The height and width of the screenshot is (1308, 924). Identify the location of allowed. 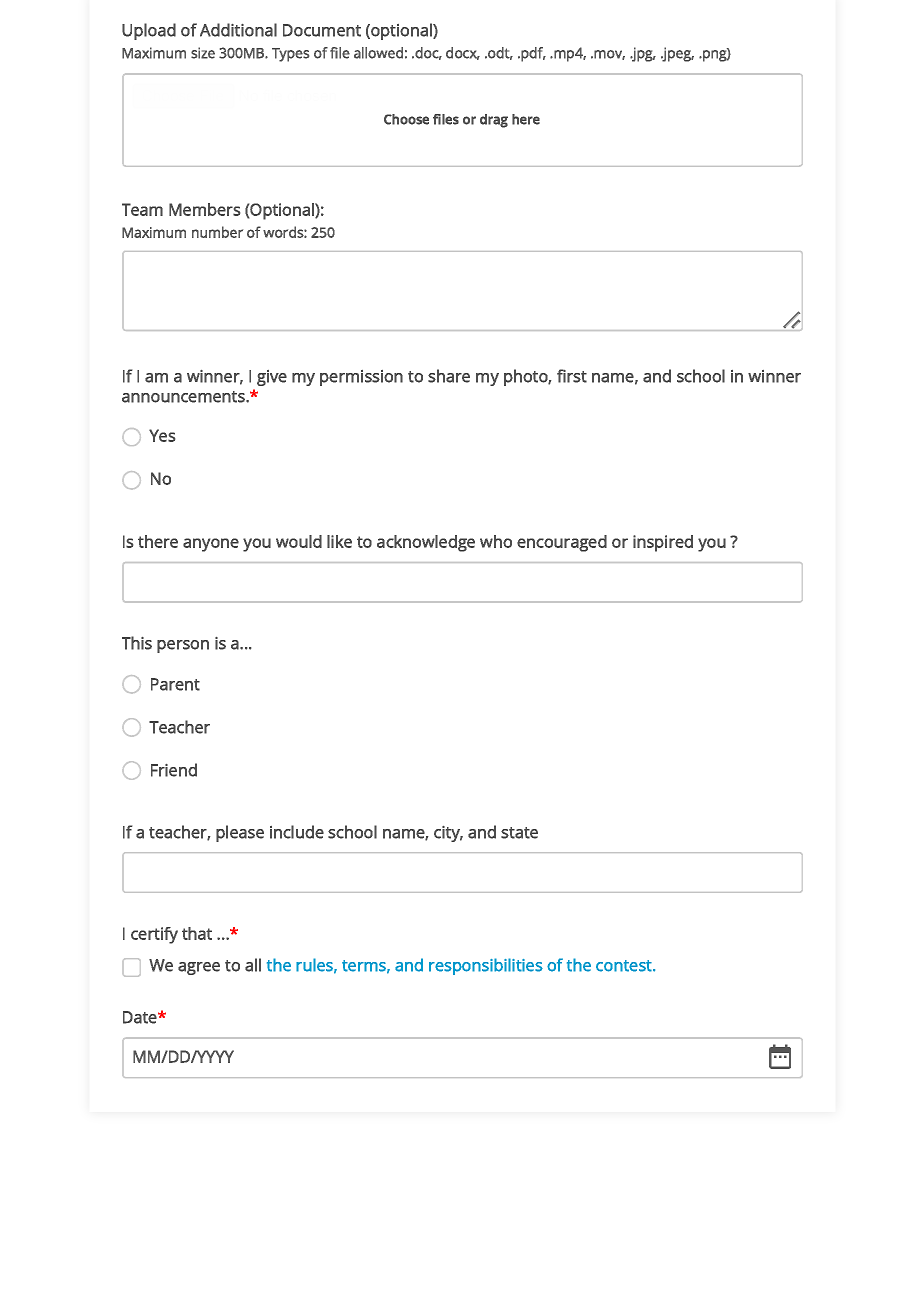
(378, 53).
